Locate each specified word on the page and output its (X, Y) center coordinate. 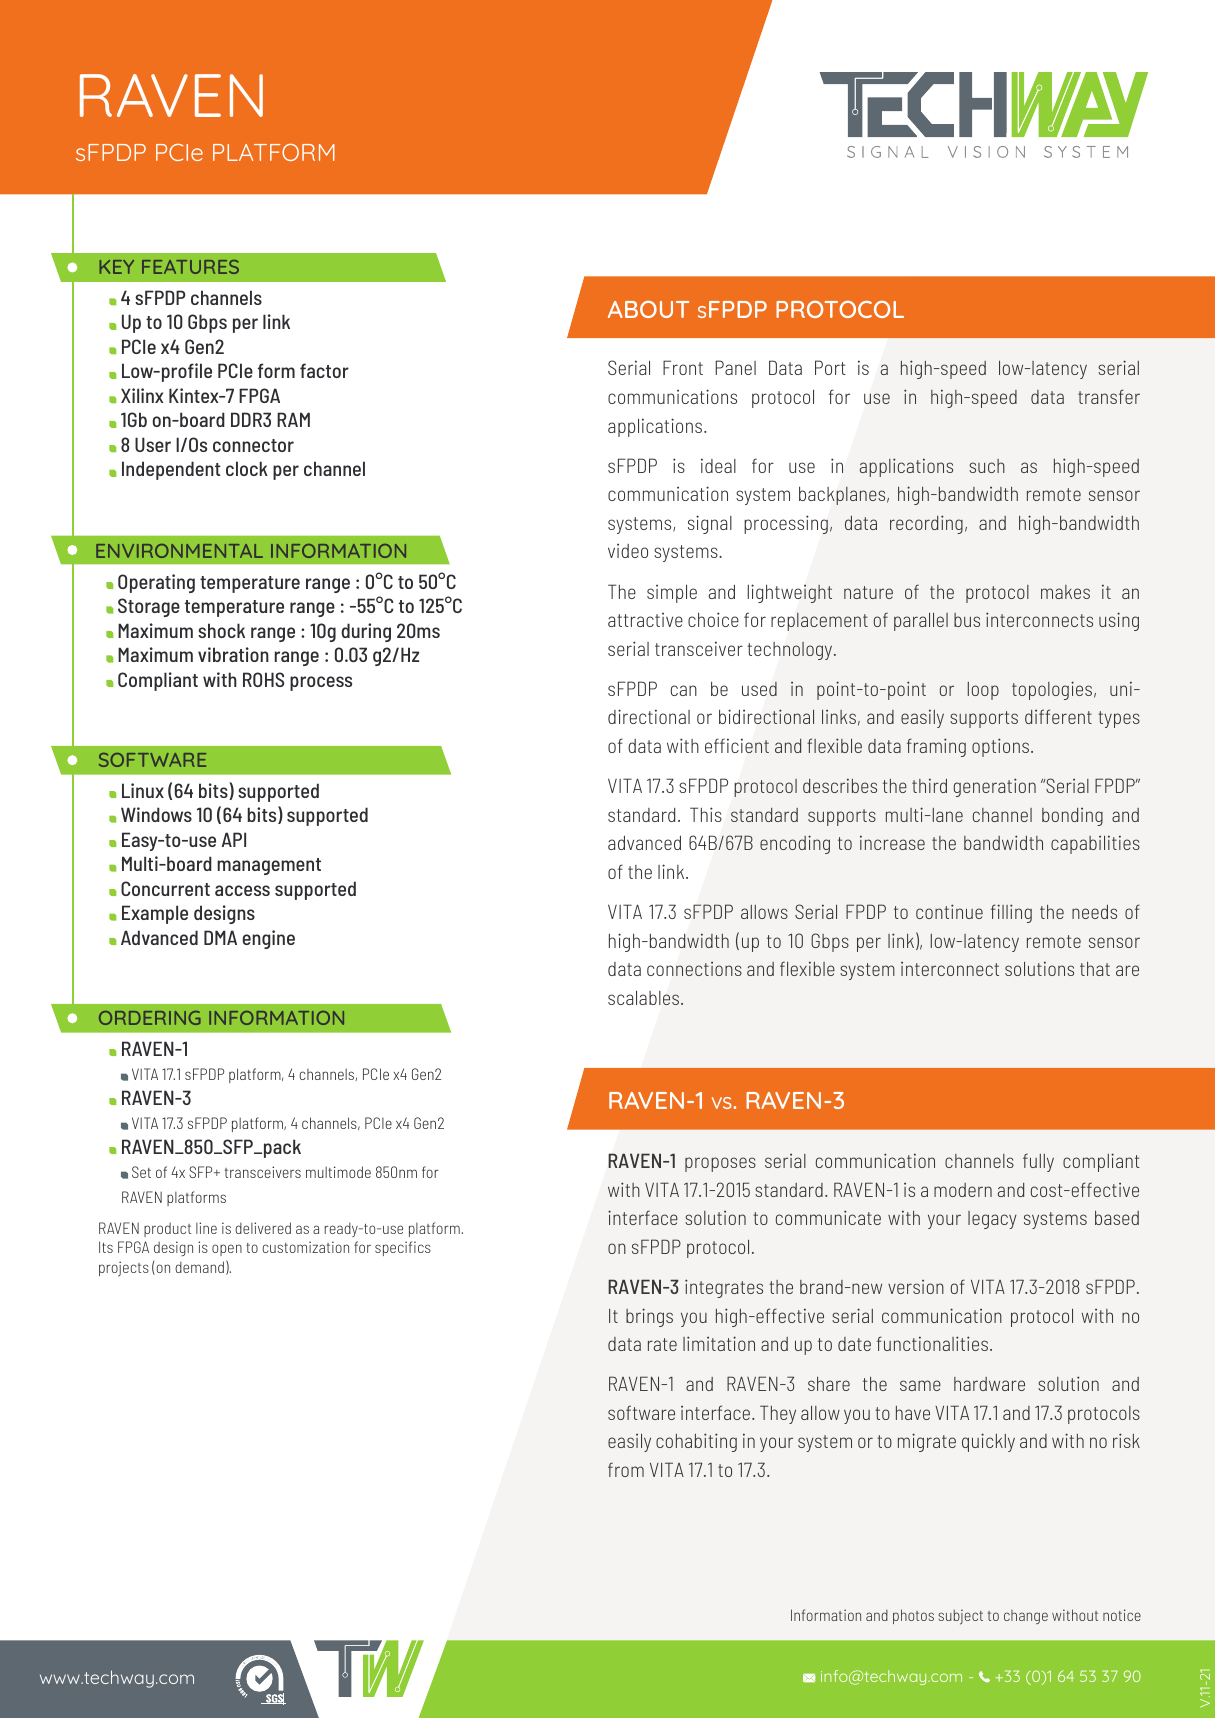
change (1026, 1617)
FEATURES (190, 267)
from (626, 1469)
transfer (1109, 396)
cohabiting (696, 1442)
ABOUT (648, 309)
